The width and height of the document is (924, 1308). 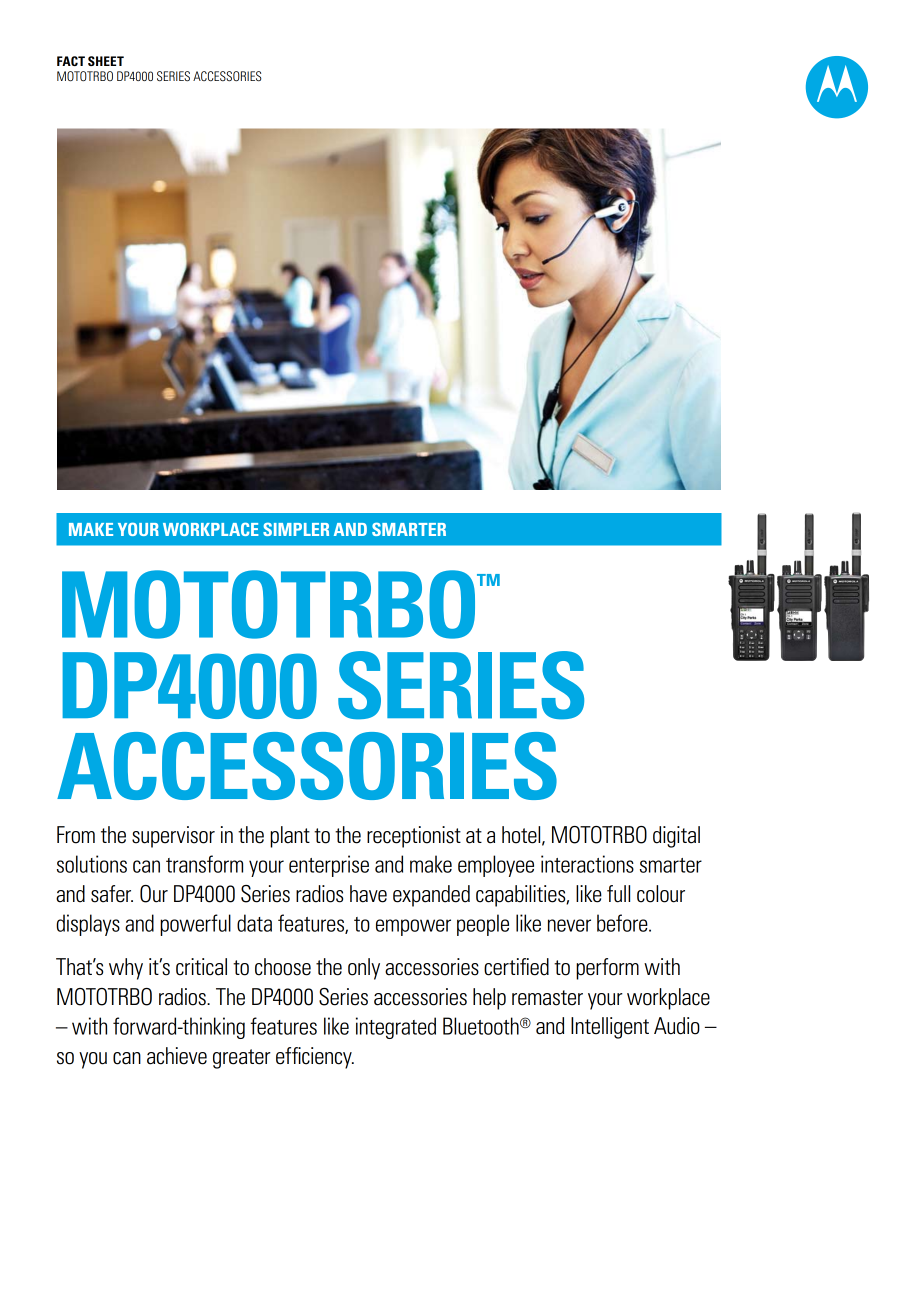 What do you see at coordinates (92, 864) in the document?
I see `solutions` at bounding box center [92, 864].
